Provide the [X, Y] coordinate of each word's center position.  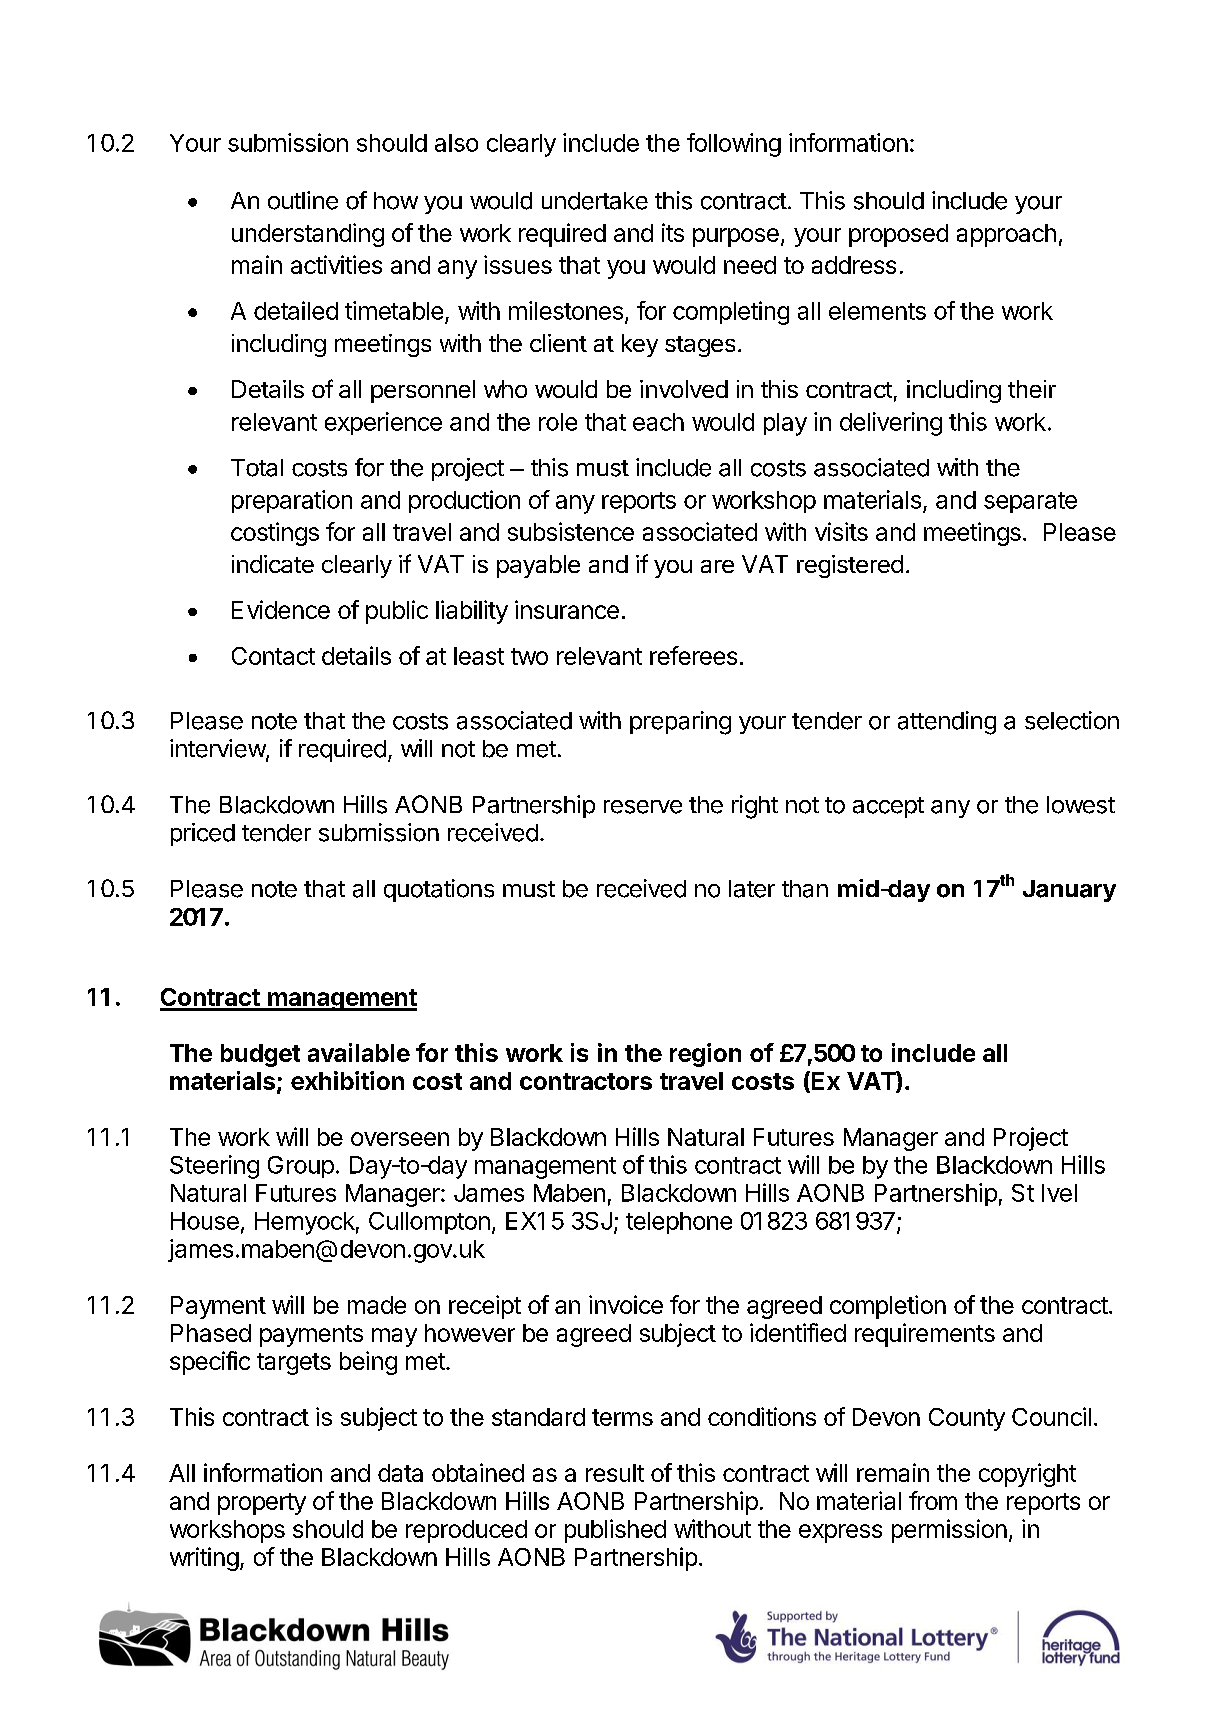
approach [1006, 235]
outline [303, 200]
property [262, 1504]
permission [949, 1531]
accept [888, 807]
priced [203, 834]
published [615, 1531]
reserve [643, 807]
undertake [595, 201]
